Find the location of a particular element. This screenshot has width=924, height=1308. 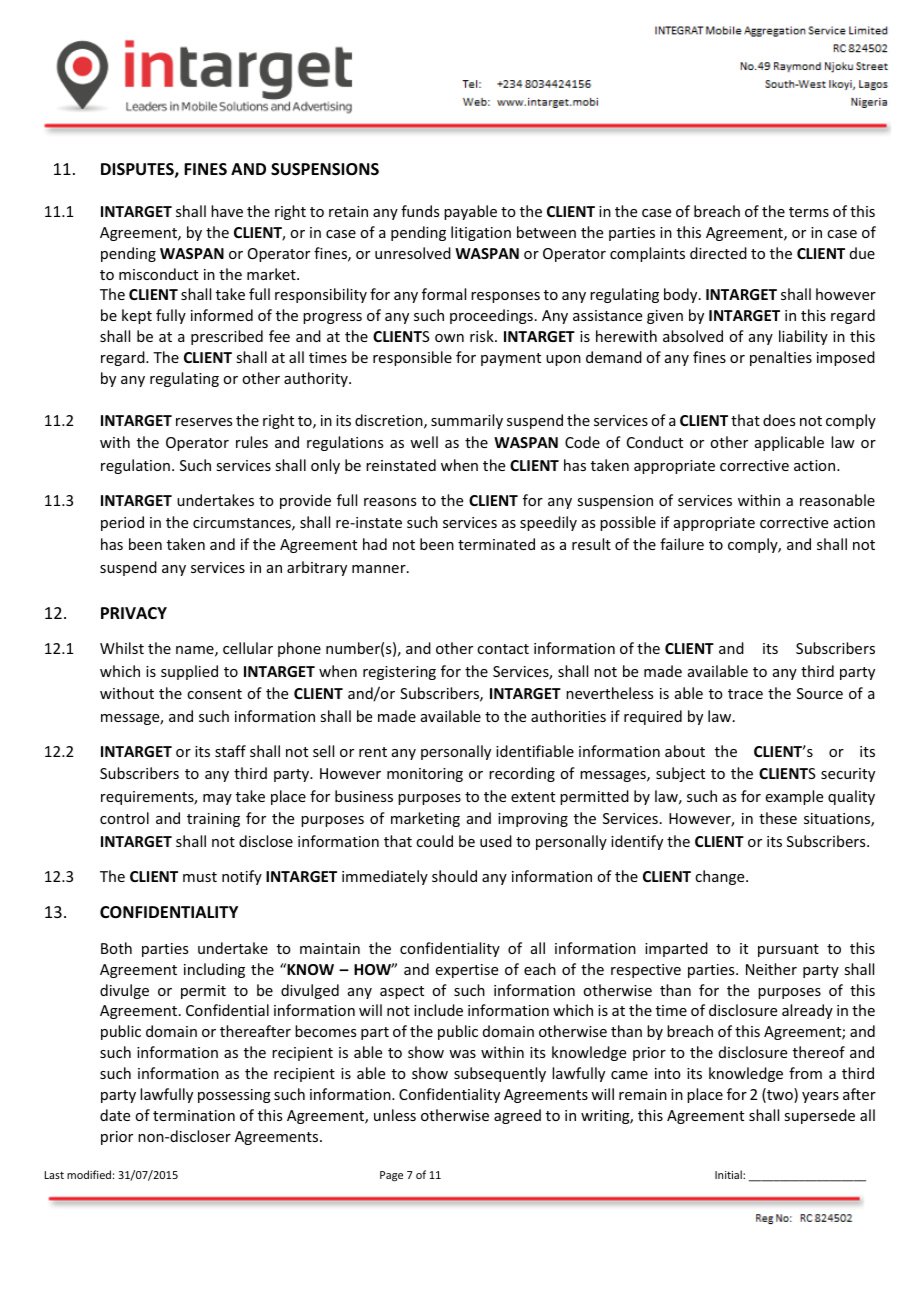

have is located at coordinates (227, 211).
